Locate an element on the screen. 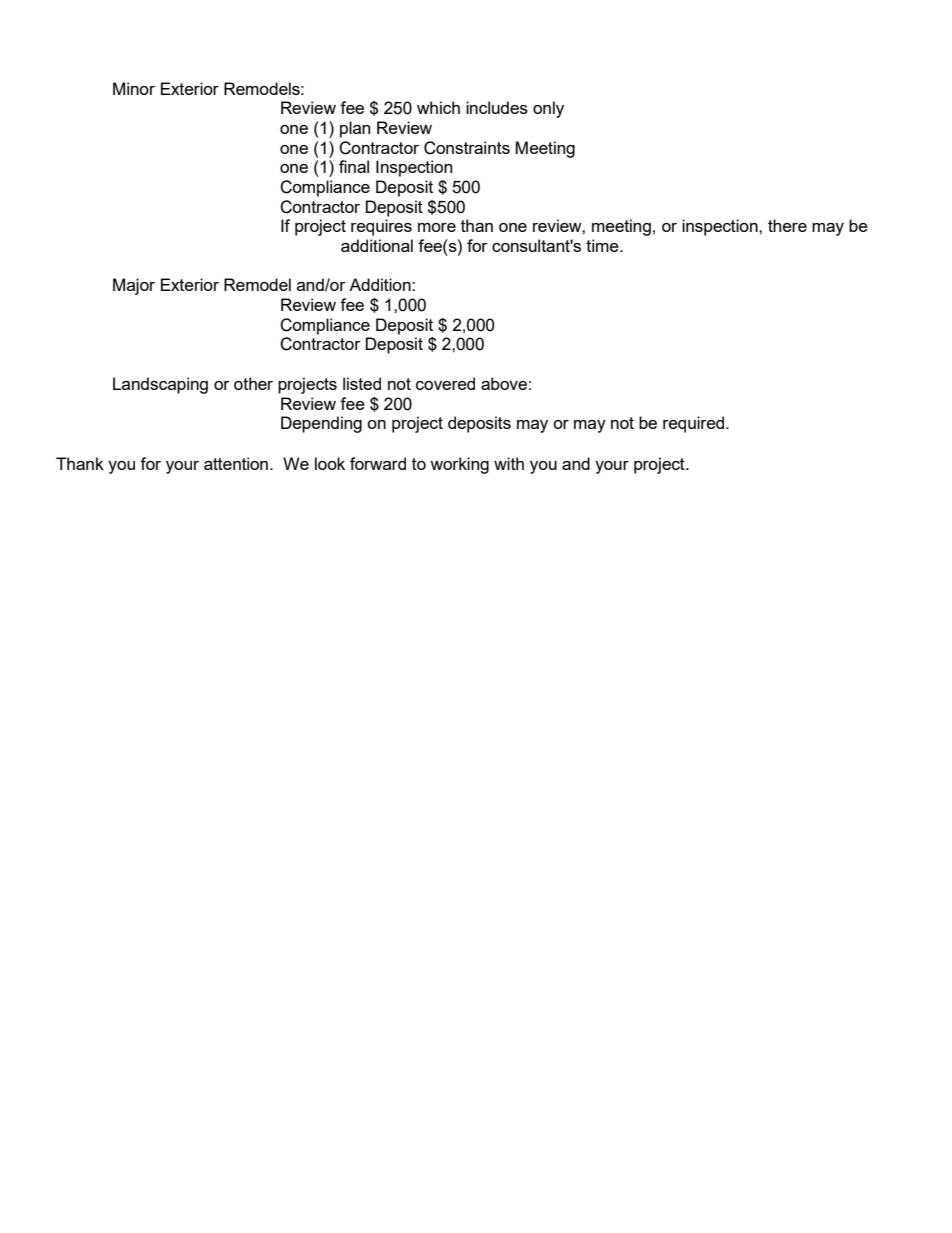  attention is located at coordinates (236, 463).
